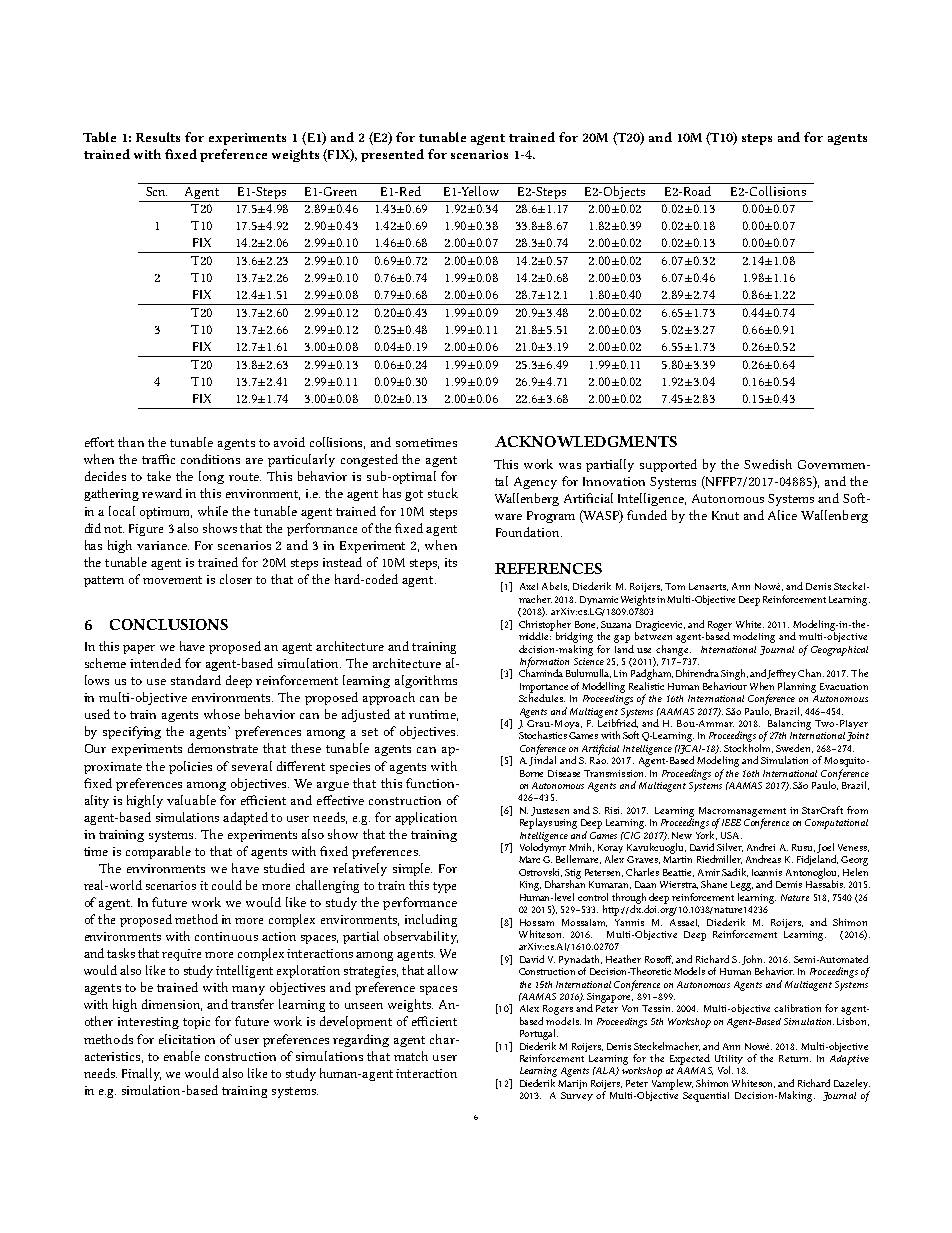 This screenshot has height=1233, width=952. I want to click on presented, so click(392, 155).
